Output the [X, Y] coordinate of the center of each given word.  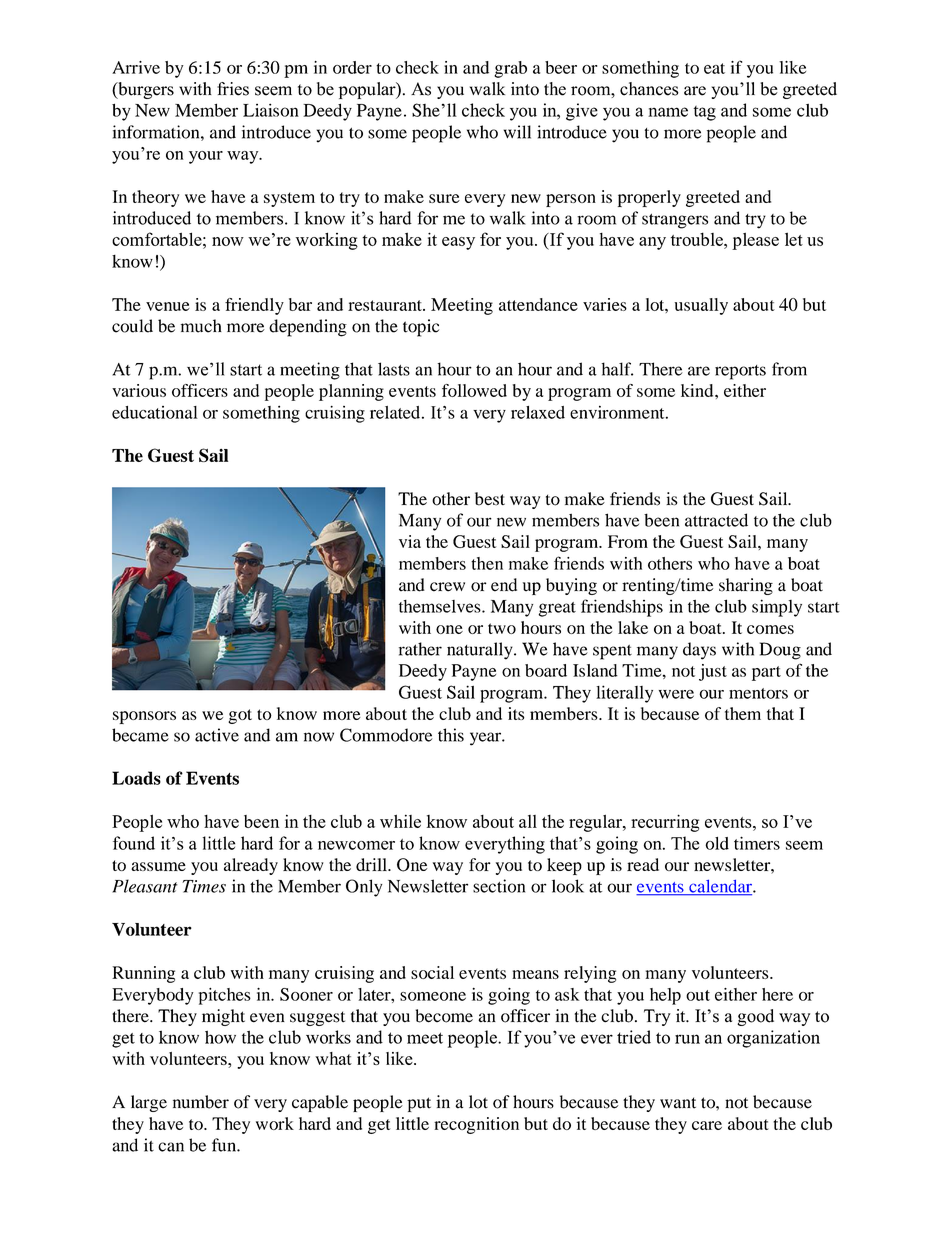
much [201, 326]
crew [447, 587]
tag [704, 113]
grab [510, 69]
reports [740, 372]
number [201, 1102]
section [499, 886]
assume [158, 866]
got [240, 716]
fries [233, 89]
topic [421, 328]
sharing [746, 586]
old [717, 843]
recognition [476, 1125]
